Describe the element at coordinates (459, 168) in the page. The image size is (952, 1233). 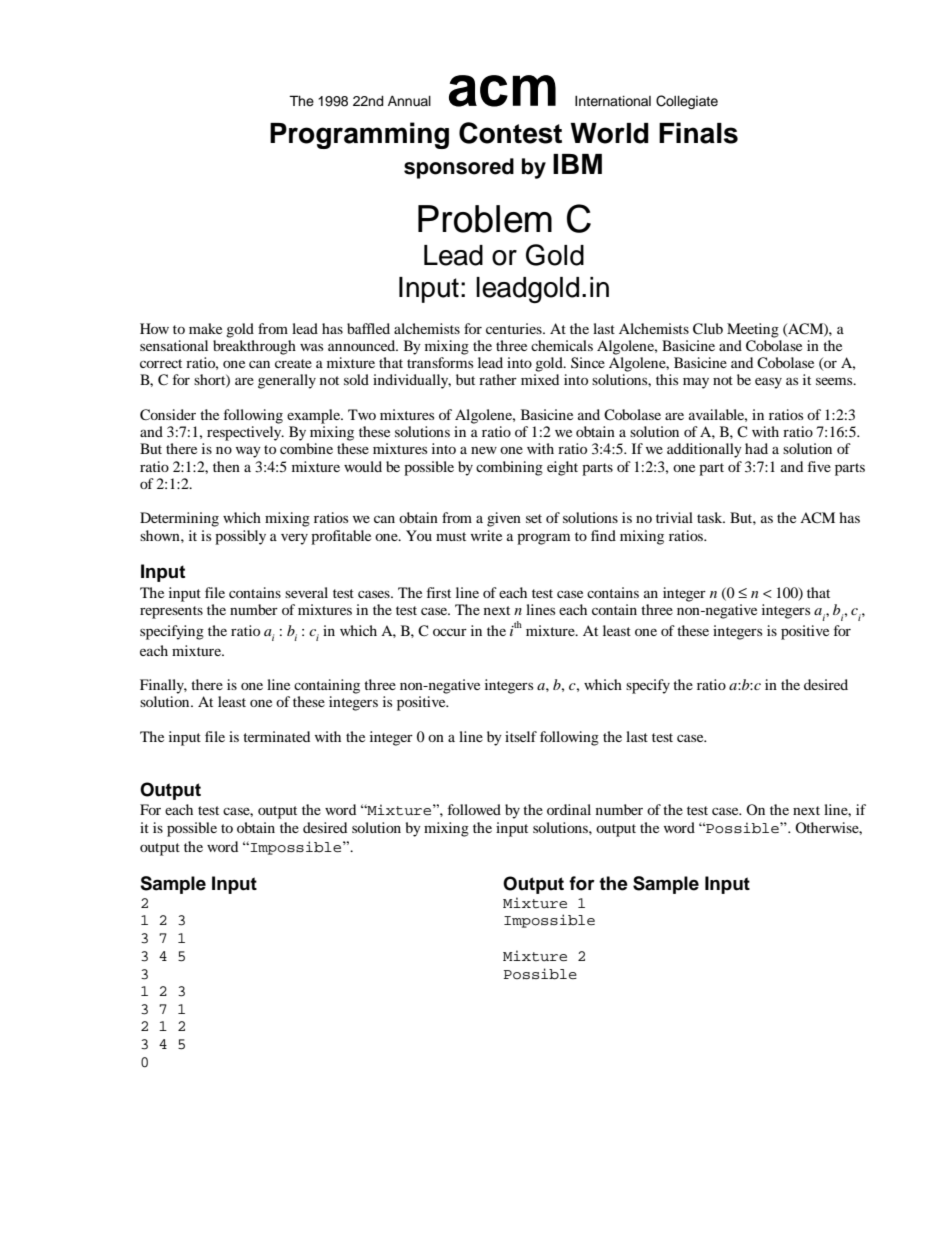
I see `sponsored` at that location.
